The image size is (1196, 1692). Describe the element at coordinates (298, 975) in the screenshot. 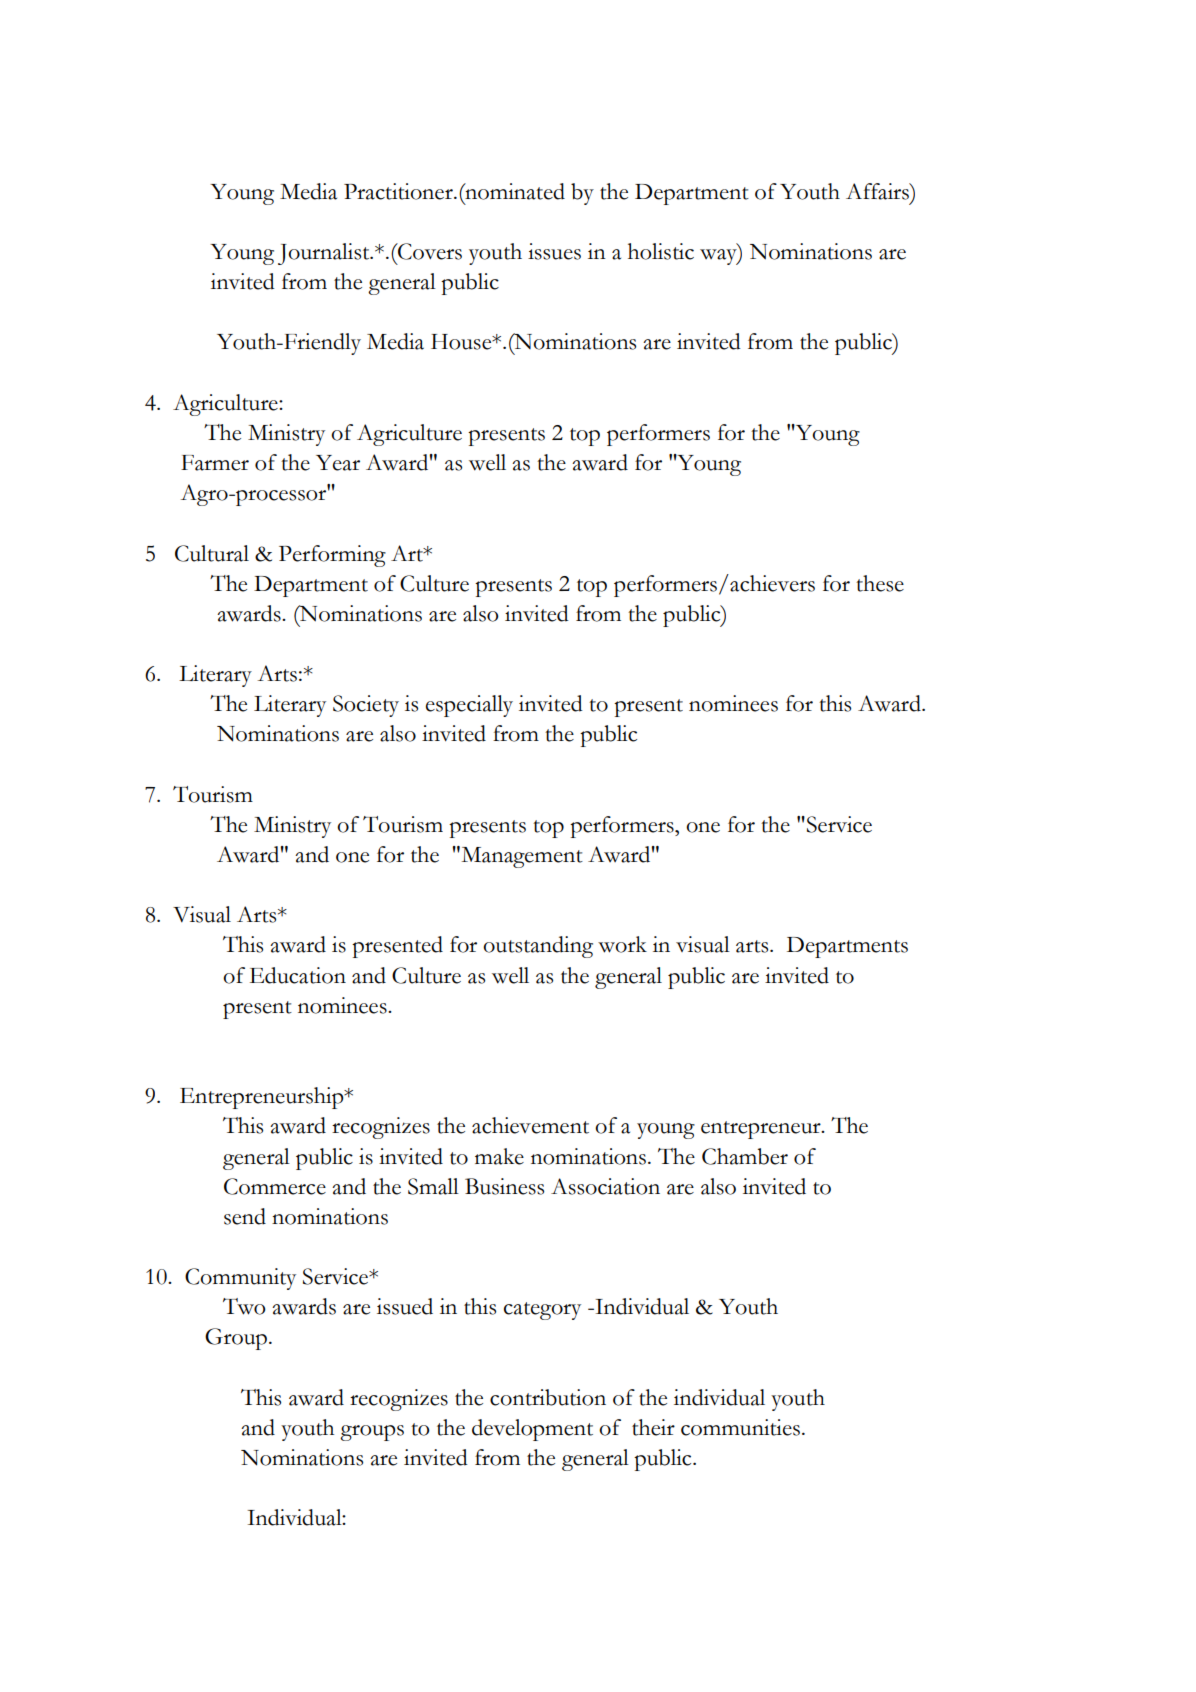

I see `Education` at that location.
